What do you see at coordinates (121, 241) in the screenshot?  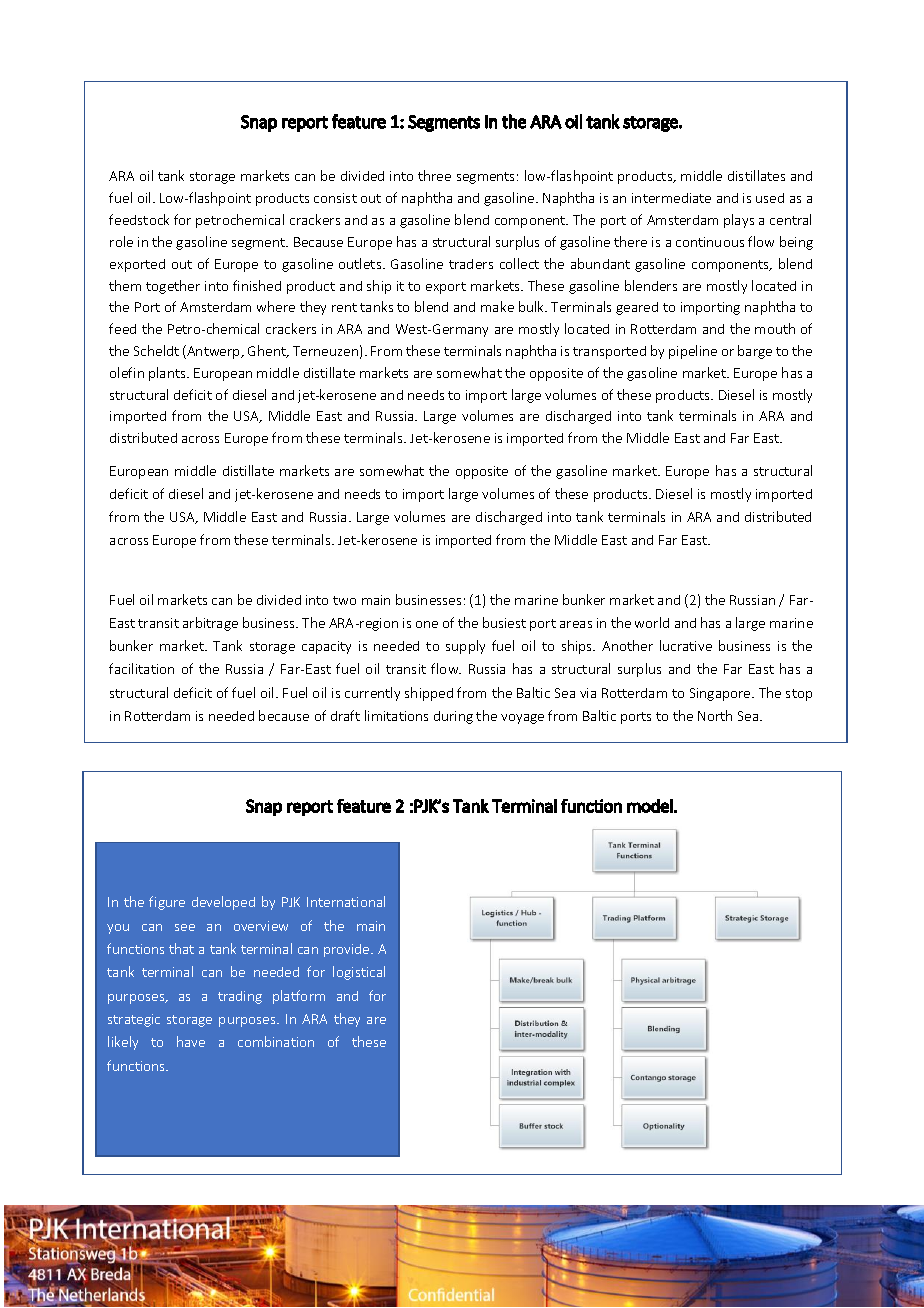 I see `role` at bounding box center [121, 241].
